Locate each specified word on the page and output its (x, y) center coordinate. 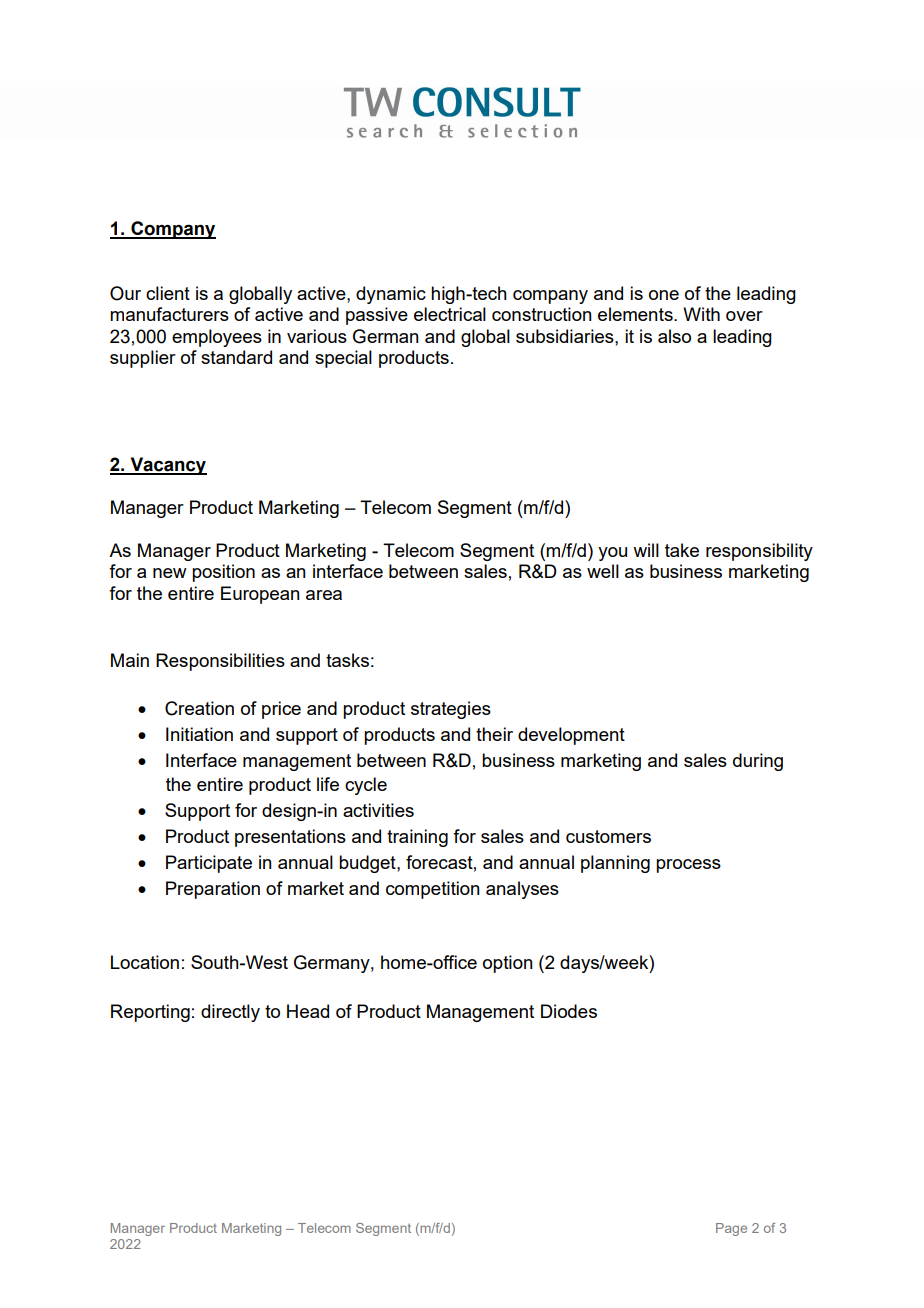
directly (230, 1013)
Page (731, 1229)
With (701, 314)
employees (217, 338)
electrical (450, 314)
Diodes (569, 1011)
